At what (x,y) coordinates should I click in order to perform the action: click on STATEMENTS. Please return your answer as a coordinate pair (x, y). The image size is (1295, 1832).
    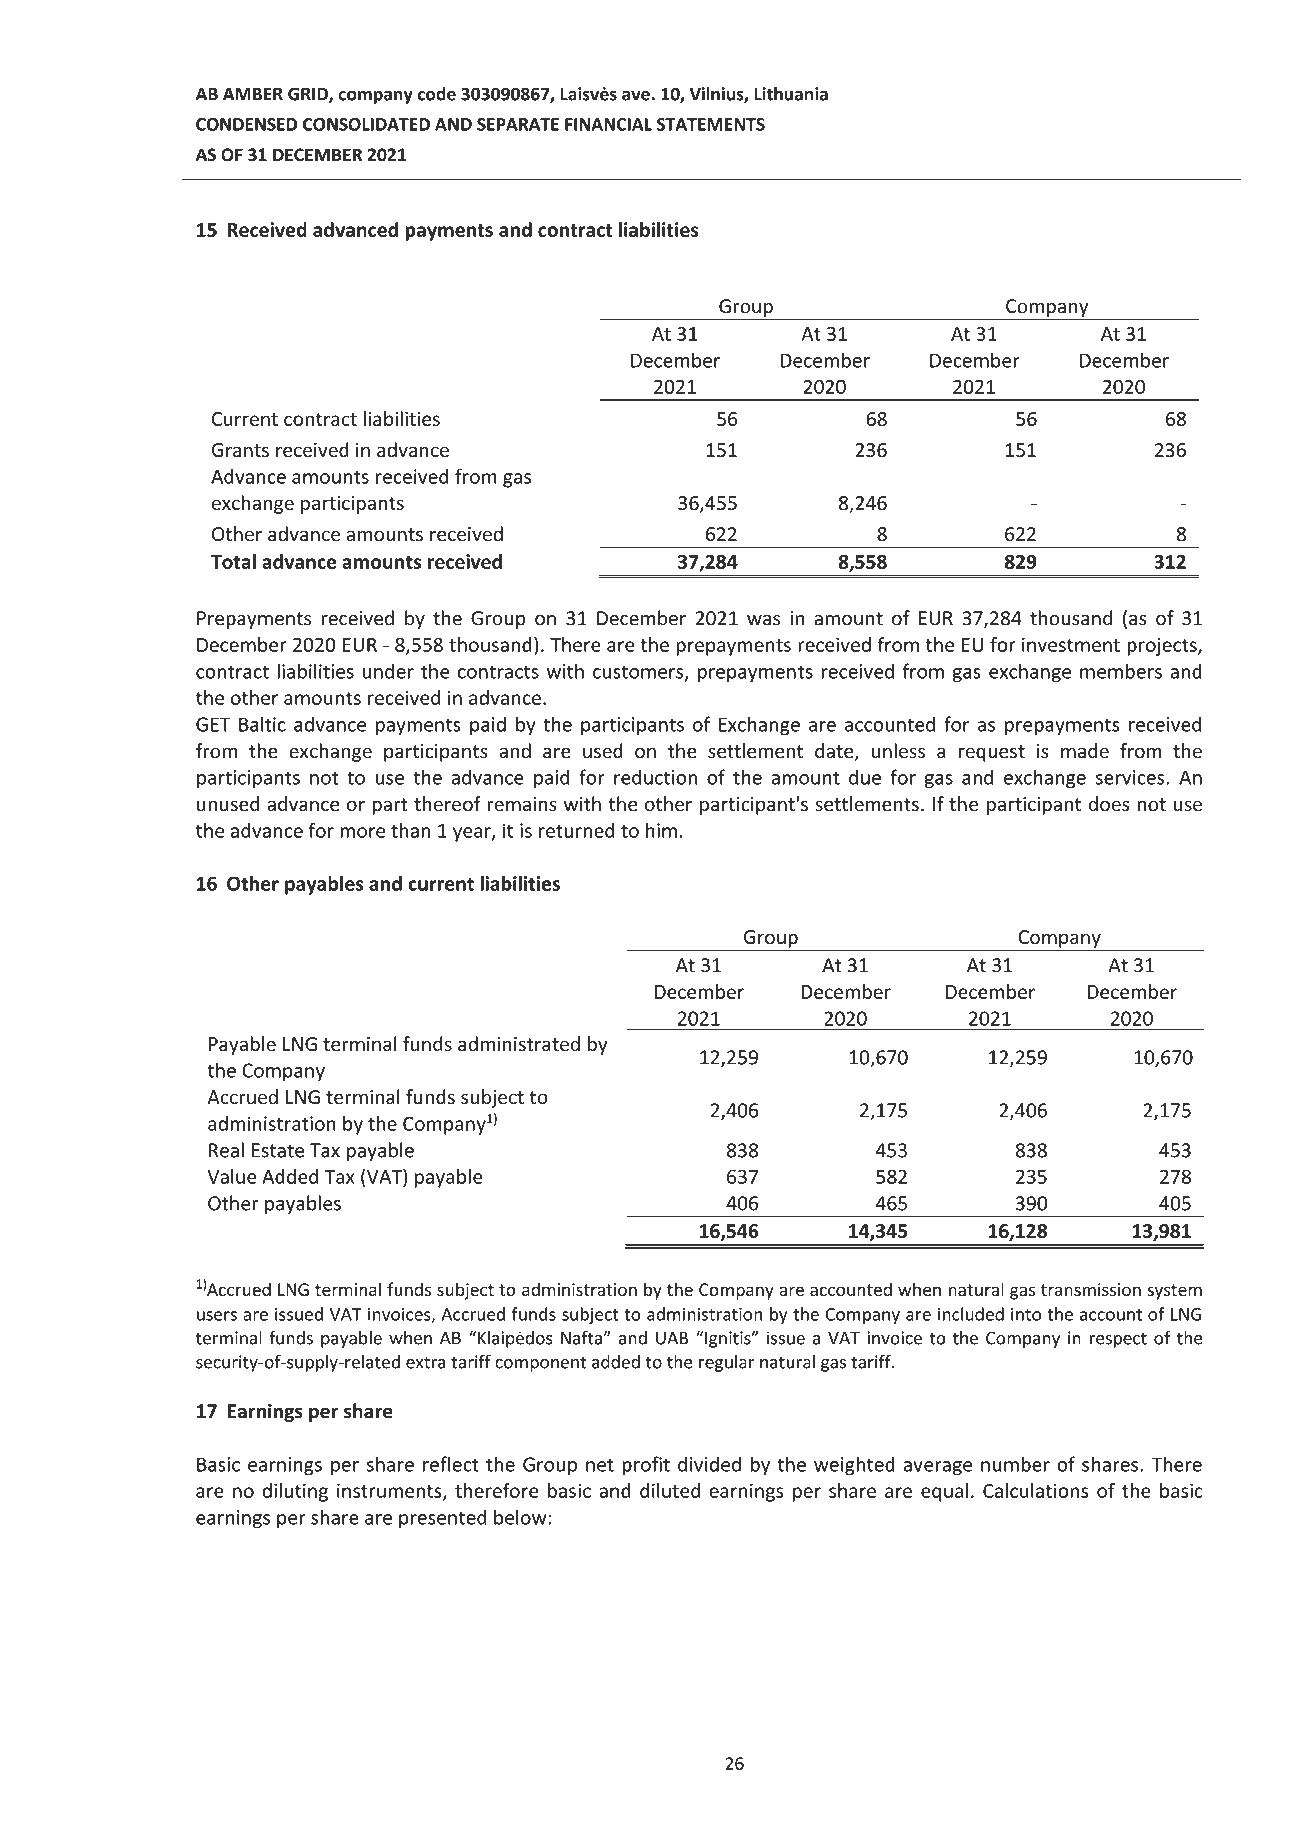
    Looking at the image, I should click on (711, 124).
